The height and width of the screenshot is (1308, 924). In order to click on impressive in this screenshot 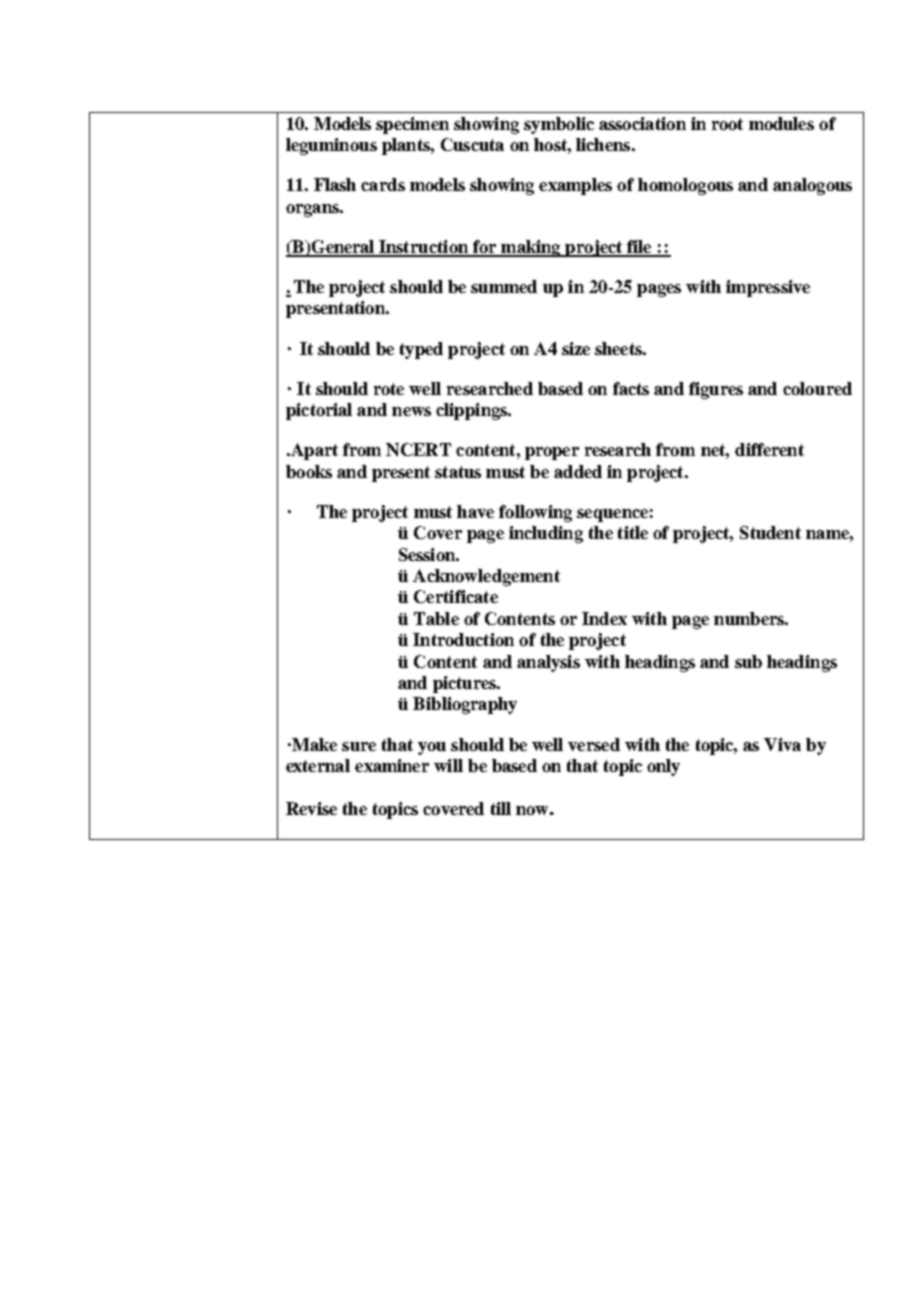, I will do `click(768, 288)`.
